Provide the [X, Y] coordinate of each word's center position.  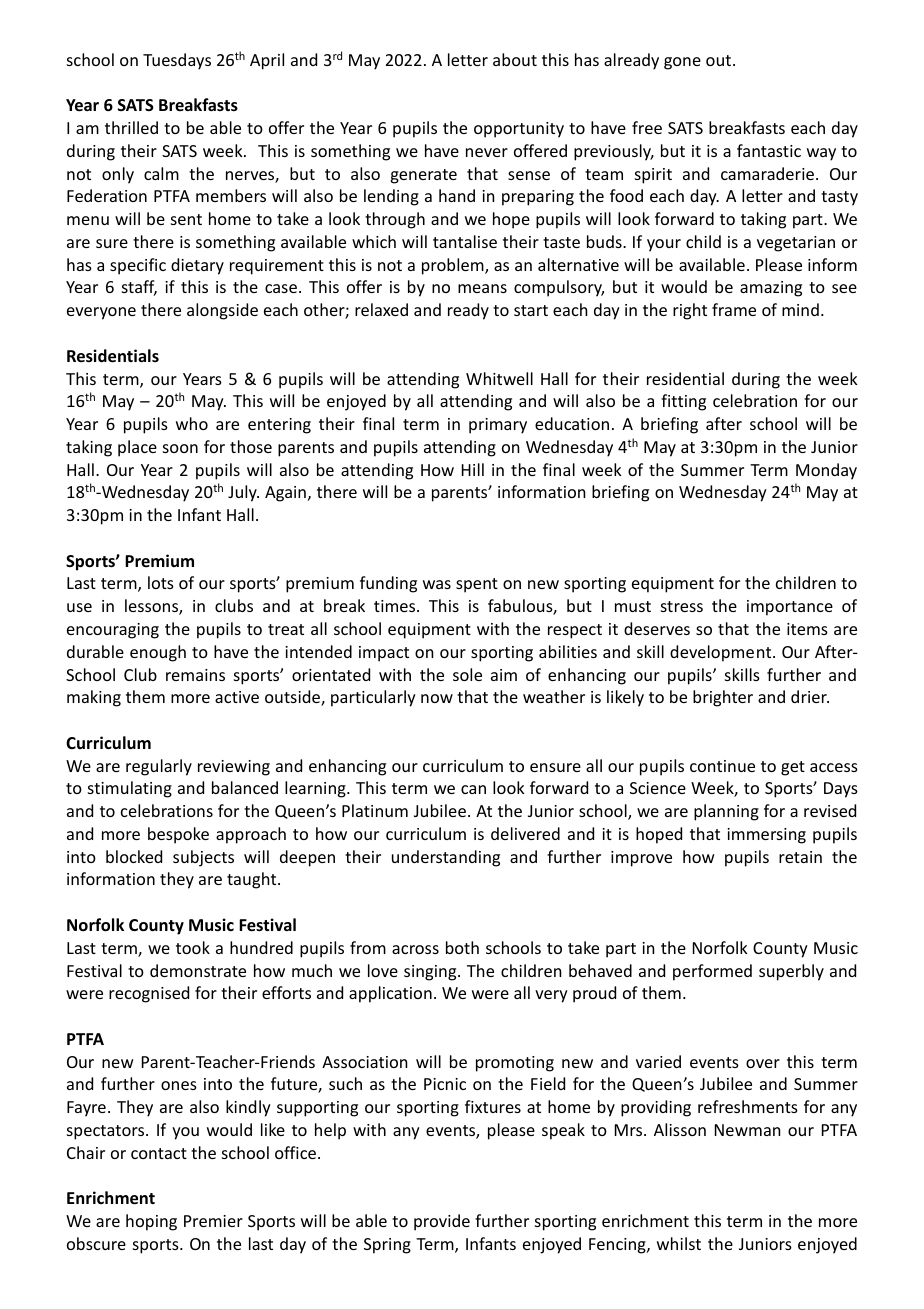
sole [467, 674]
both [462, 947]
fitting [683, 402]
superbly [791, 972]
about [515, 59]
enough [158, 653]
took [193, 947]
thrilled [131, 127]
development [722, 653]
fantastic [769, 150]
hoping [151, 1222]
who [192, 423]
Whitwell [499, 378]
